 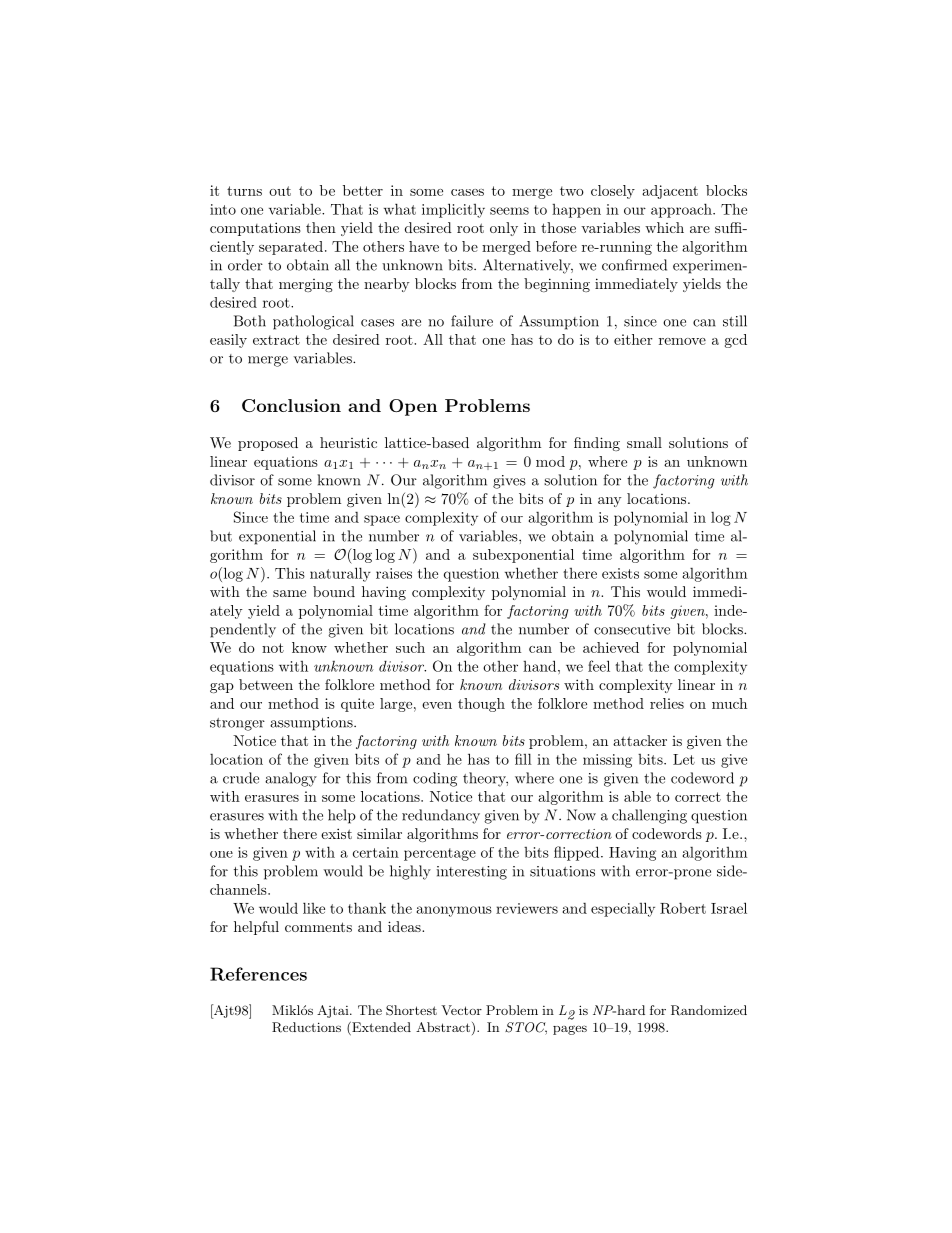 What do you see at coordinates (682, 210) in the screenshot?
I see `approach` at bounding box center [682, 210].
